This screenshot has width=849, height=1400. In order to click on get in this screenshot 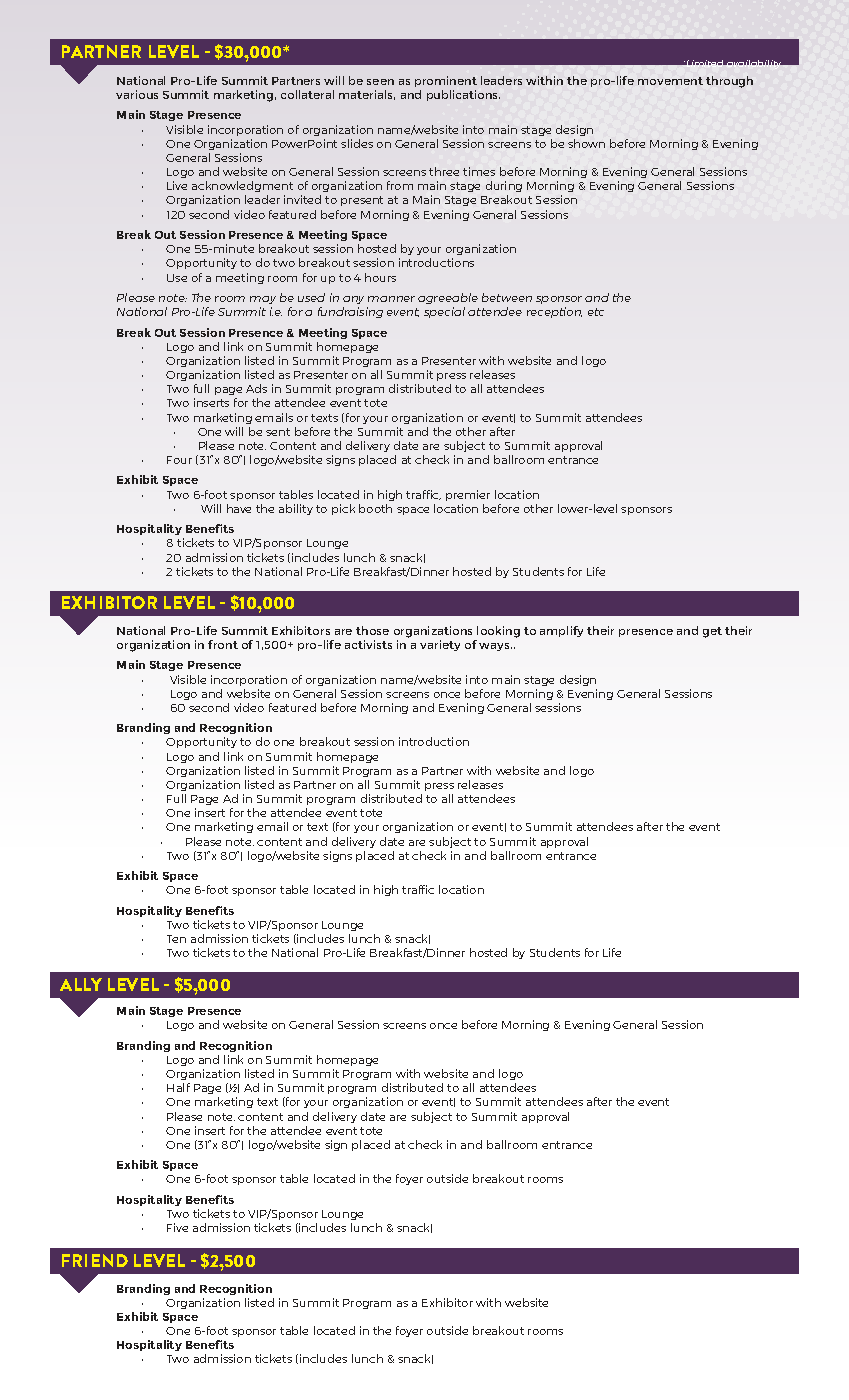, I will do `click(712, 632)`.
